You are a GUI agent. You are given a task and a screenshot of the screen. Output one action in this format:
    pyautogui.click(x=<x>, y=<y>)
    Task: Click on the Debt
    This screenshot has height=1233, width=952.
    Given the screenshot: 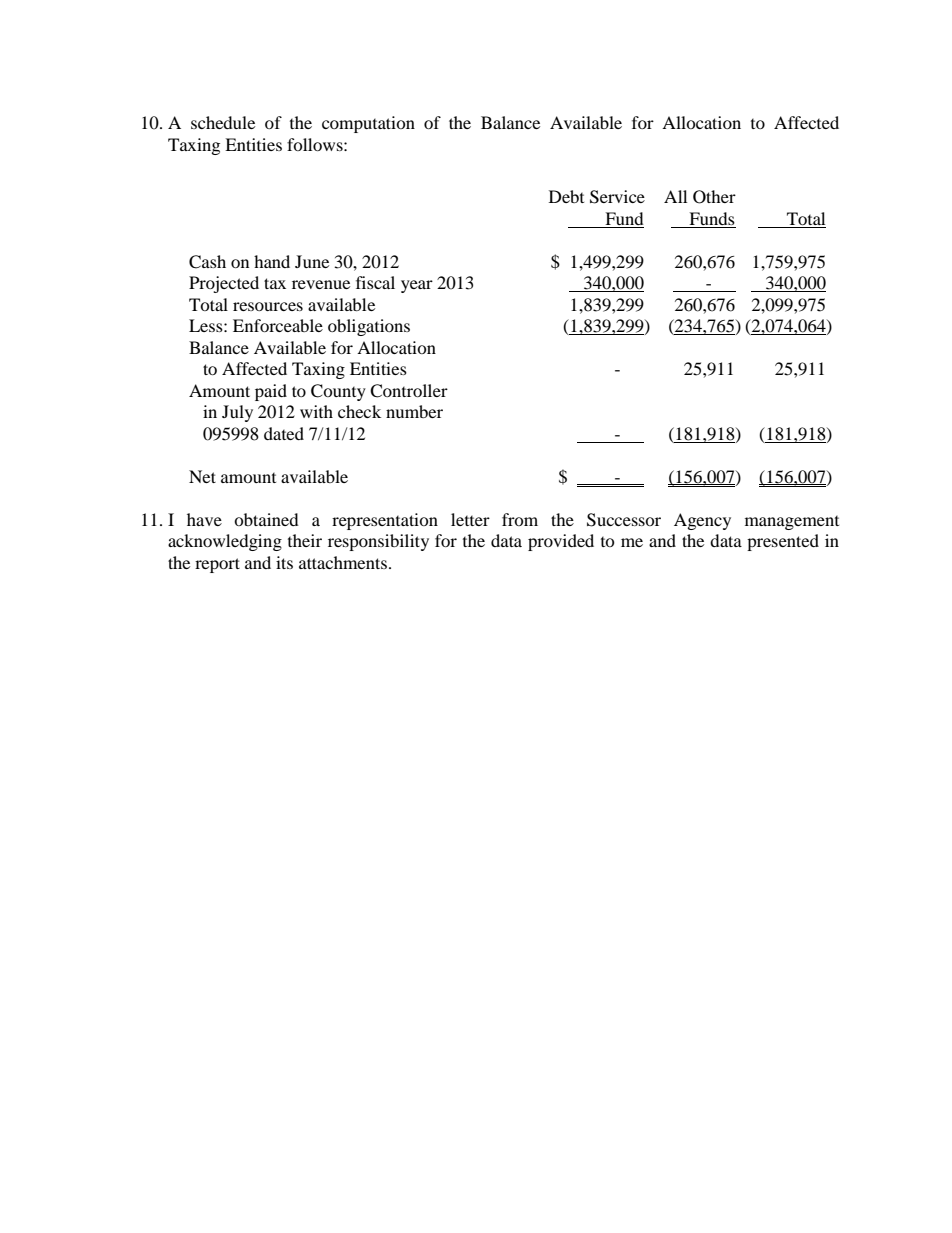 What is the action you would take?
    pyautogui.click(x=566, y=196)
